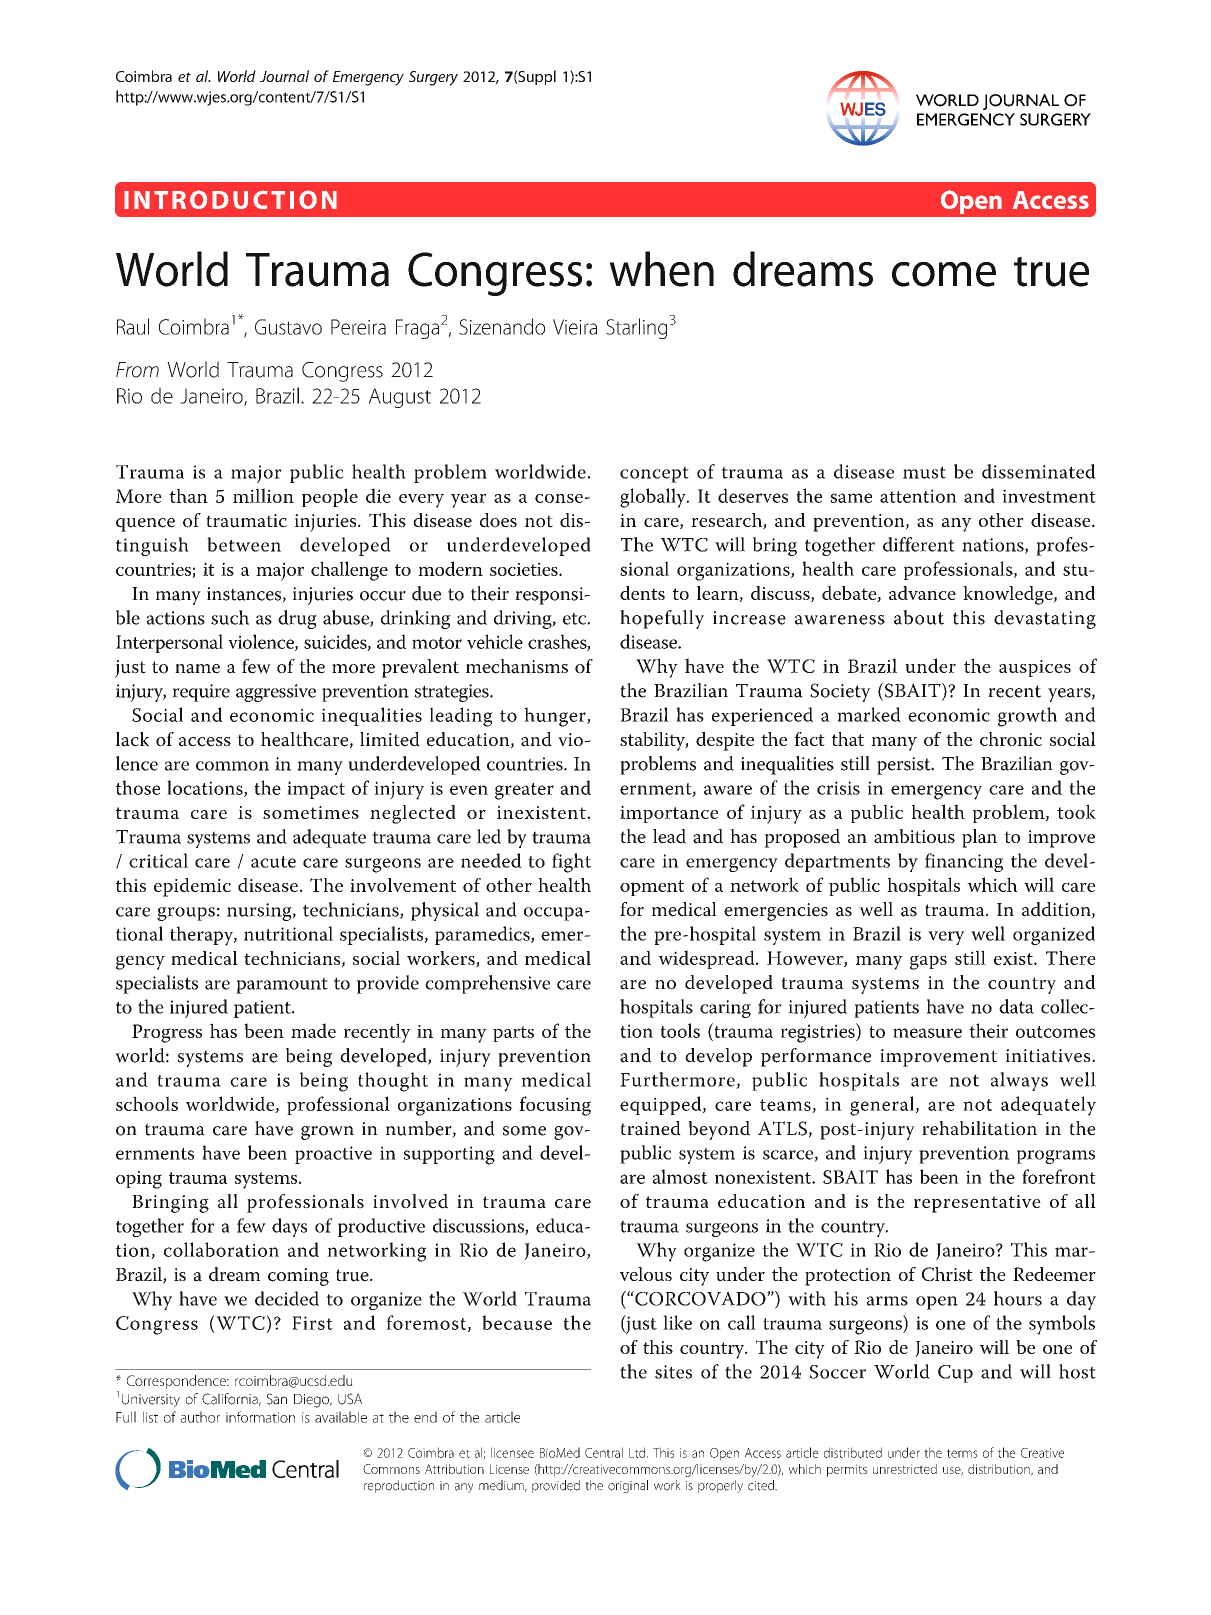 The width and height of the page is (1211, 1615). Describe the element at coordinates (282, 985) in the page. I see `paramount` at that location.
